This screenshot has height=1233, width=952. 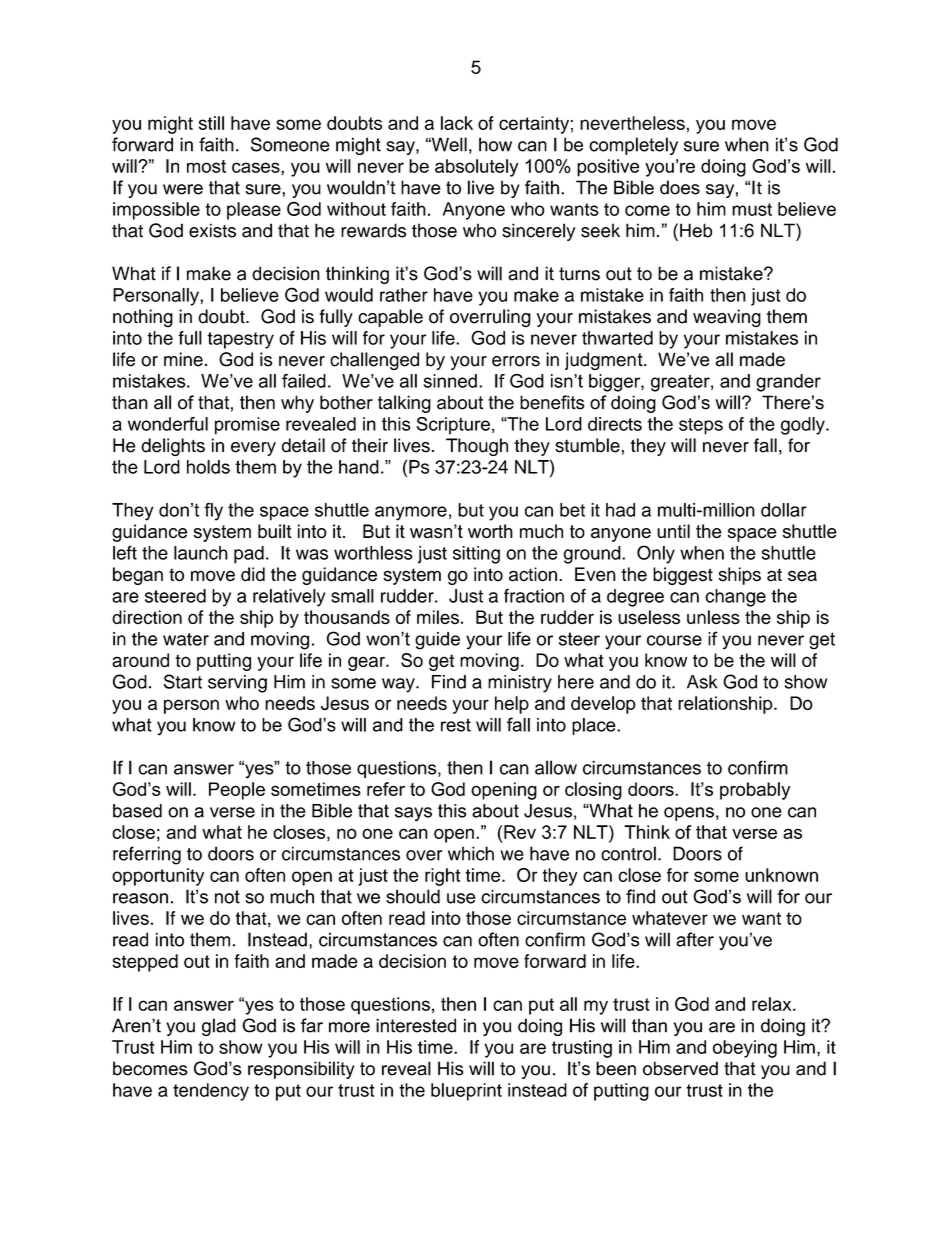 What do you see at coordinates (211, 1092) in the screenshot?
I see `tendency` at bounding box center [211, 1092].
